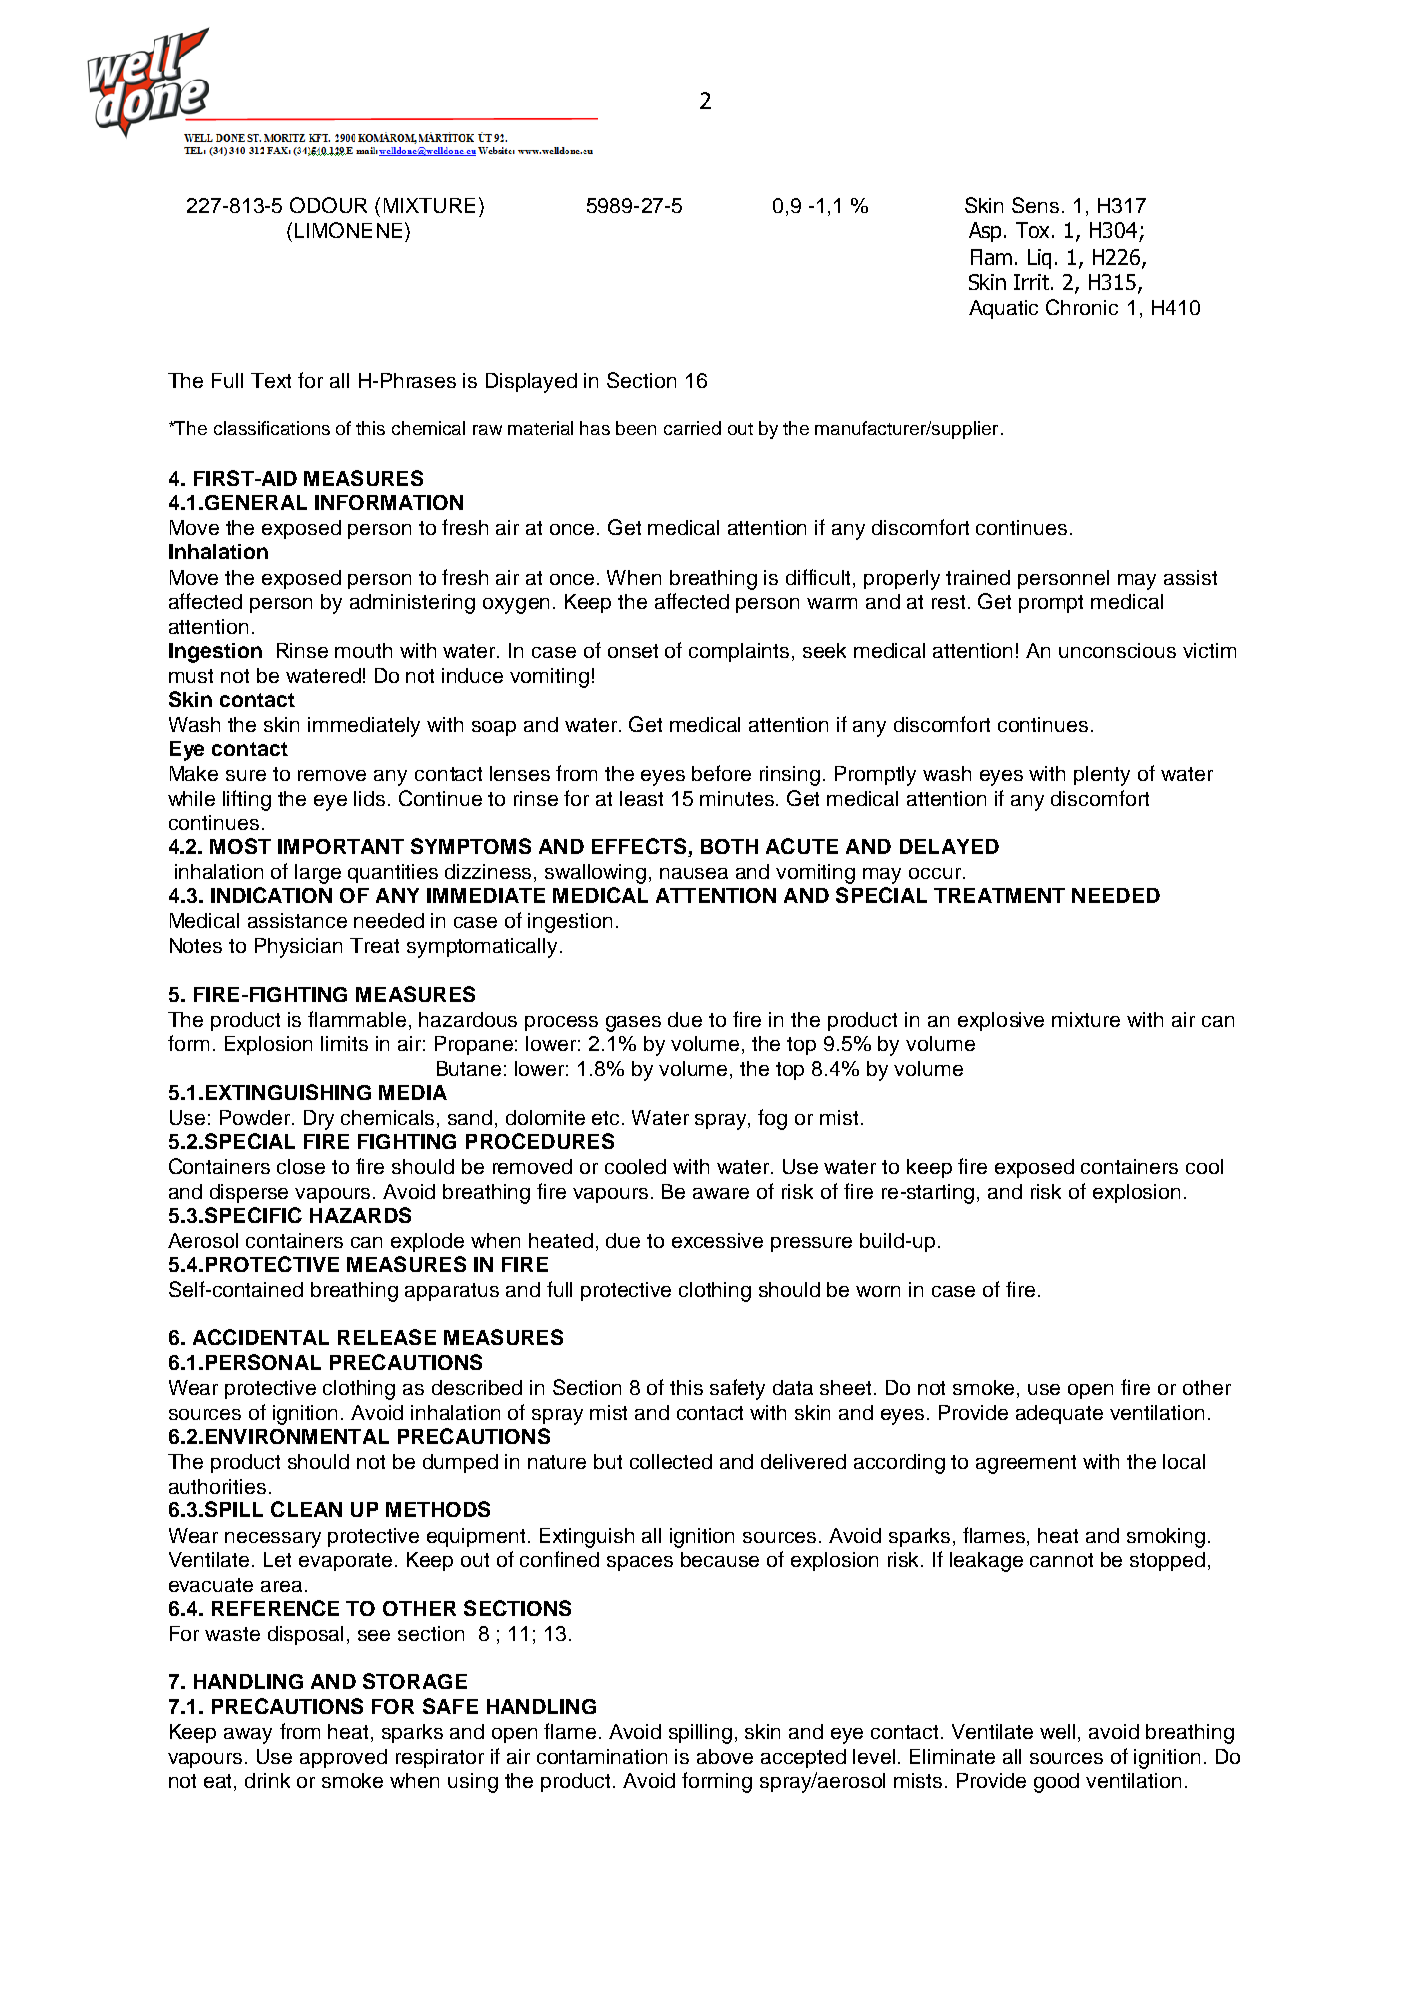  I want to click on before, so click(721, 773).
